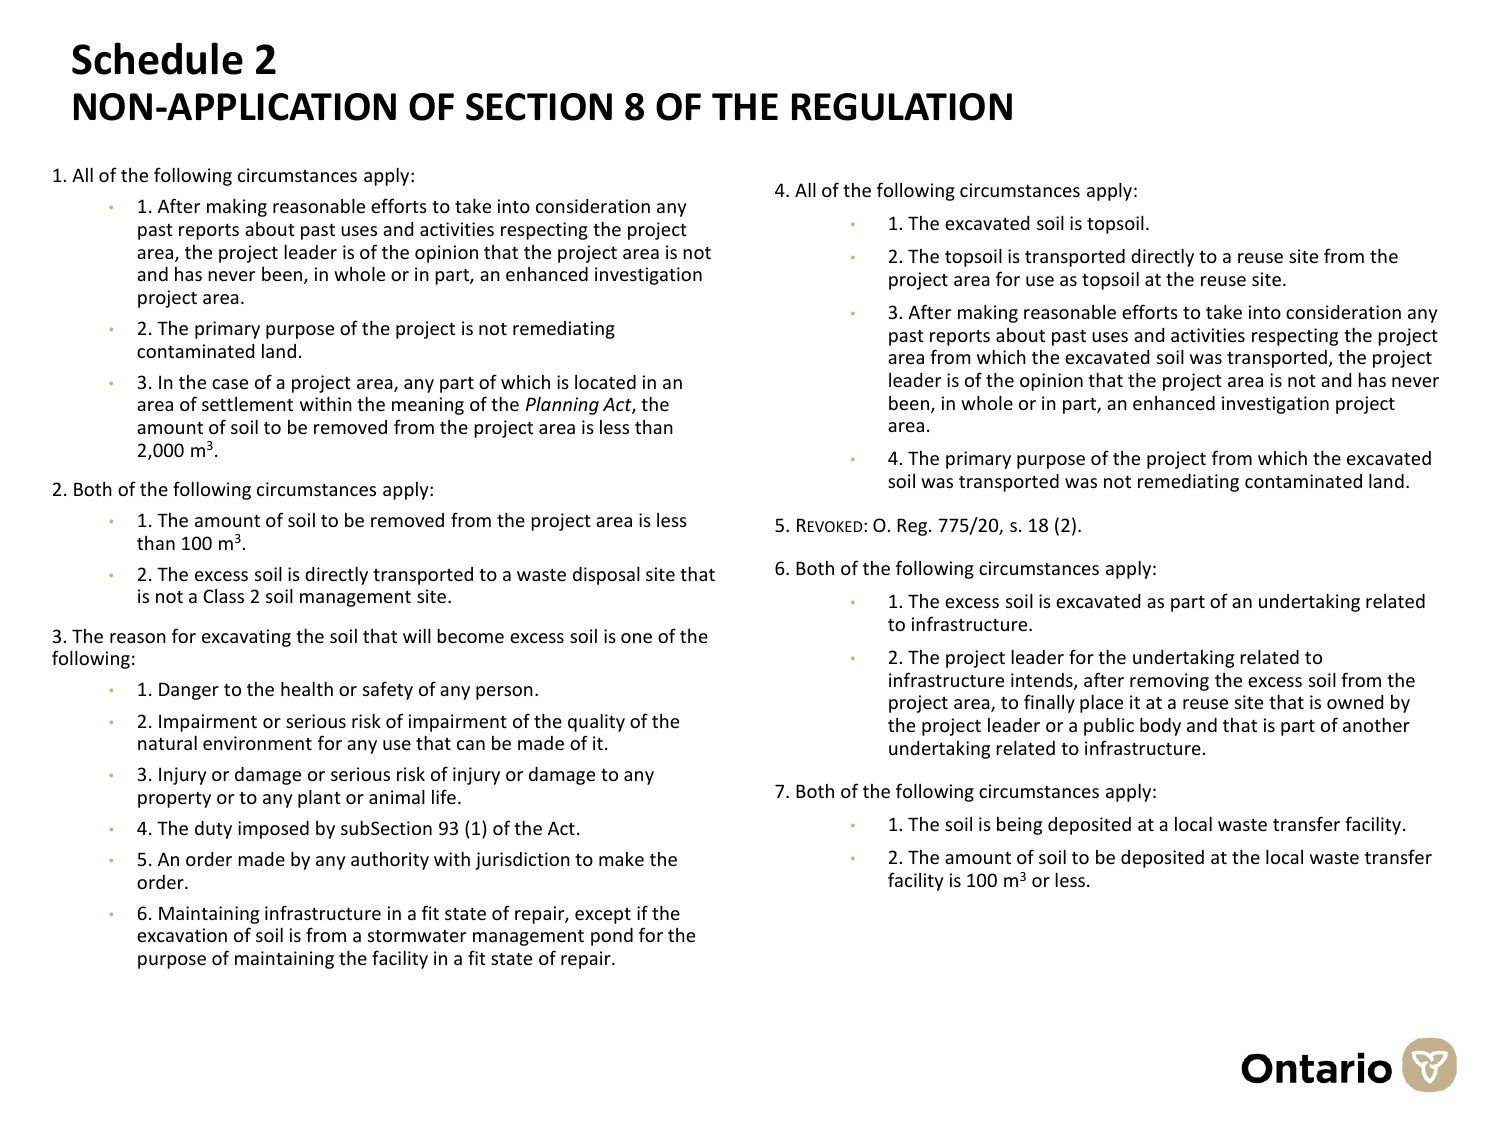 The image size is (1510, 1132). What do you see at coordinates (596, 723) in the screenshot?
I see `quality` at bounding box center [596, 723].
